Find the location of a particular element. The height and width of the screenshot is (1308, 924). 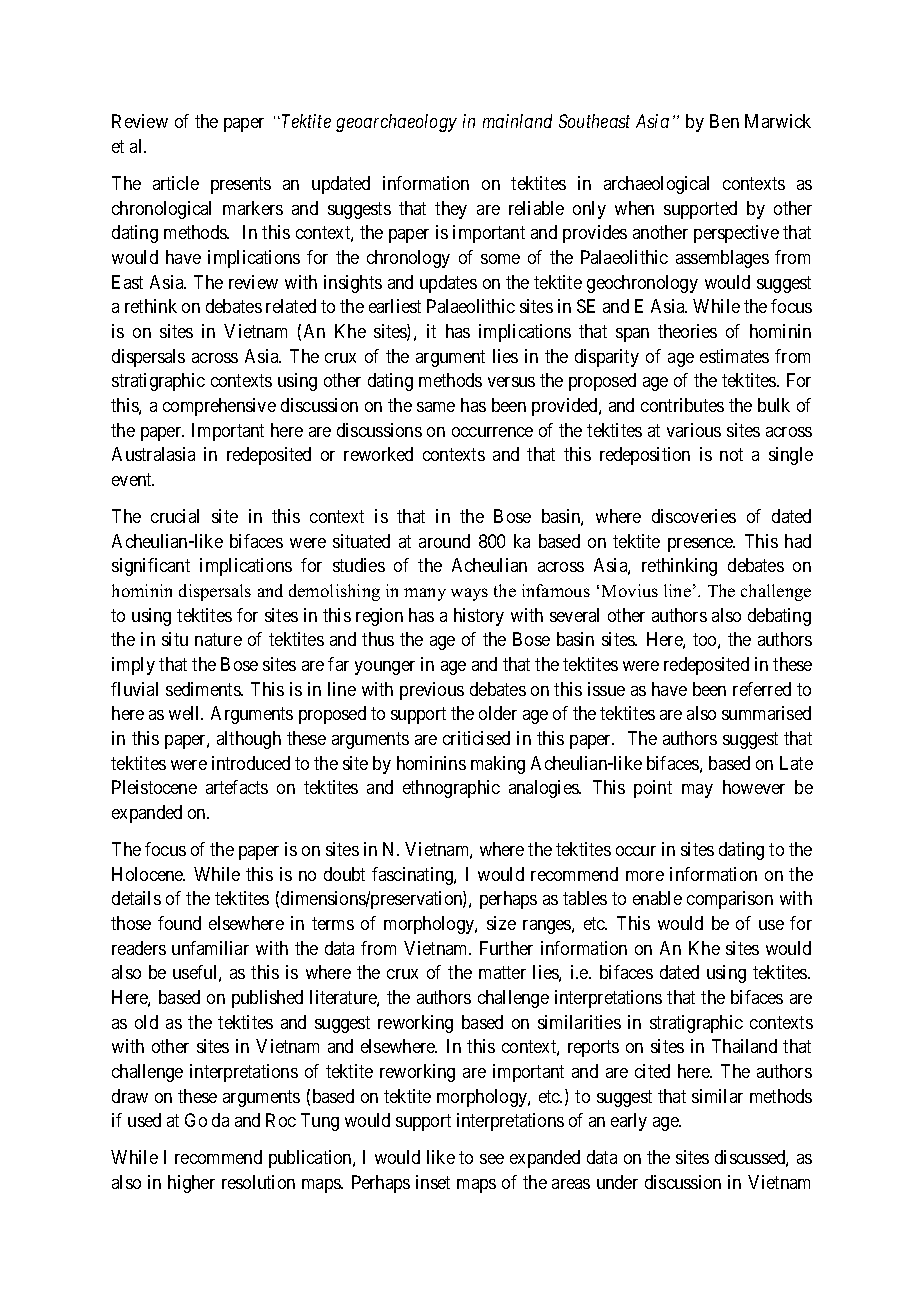

early is located at coordinates (629, 1122).
